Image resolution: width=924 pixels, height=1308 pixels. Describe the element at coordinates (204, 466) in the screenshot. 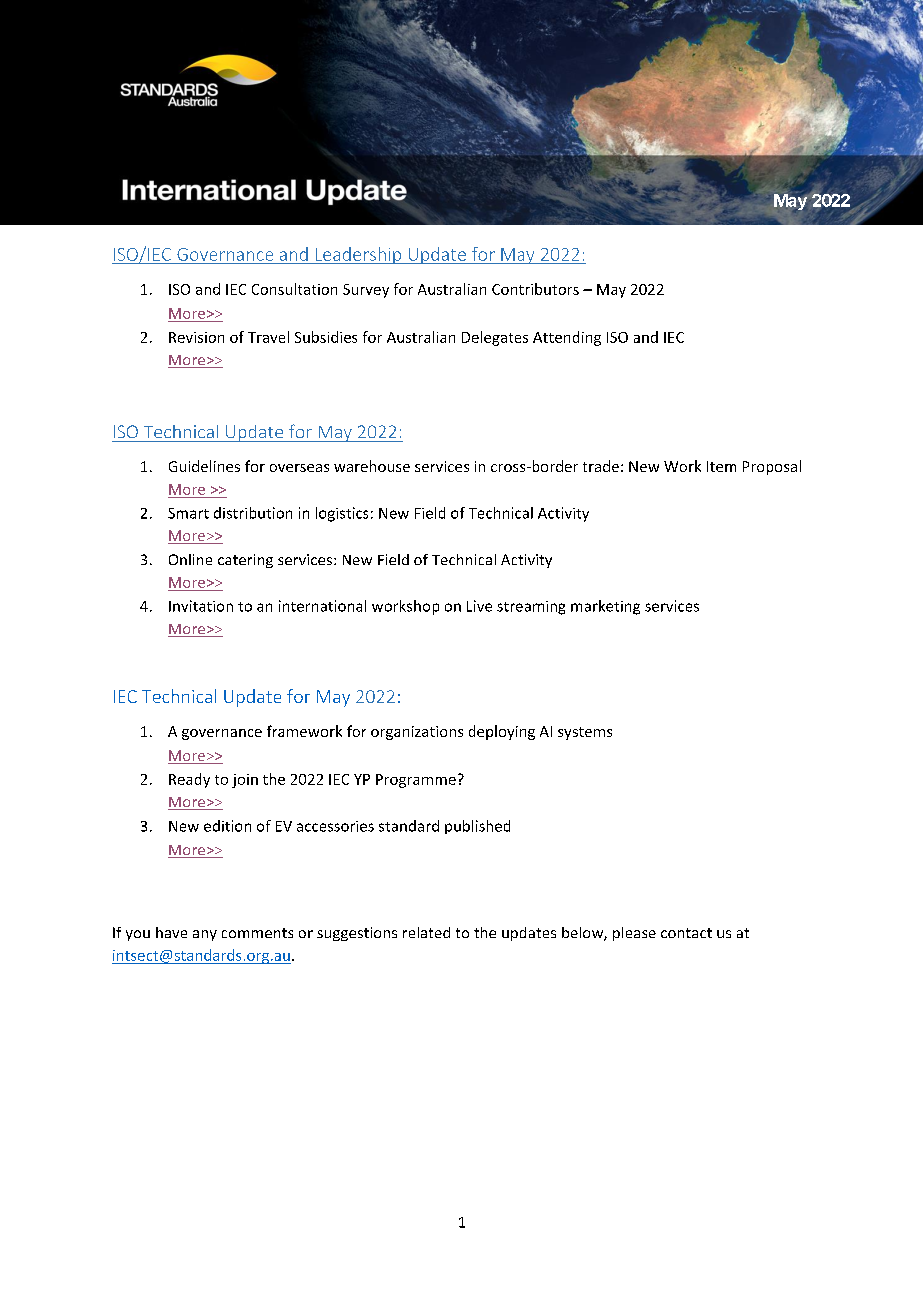

I see `Guidelines` at that location.
